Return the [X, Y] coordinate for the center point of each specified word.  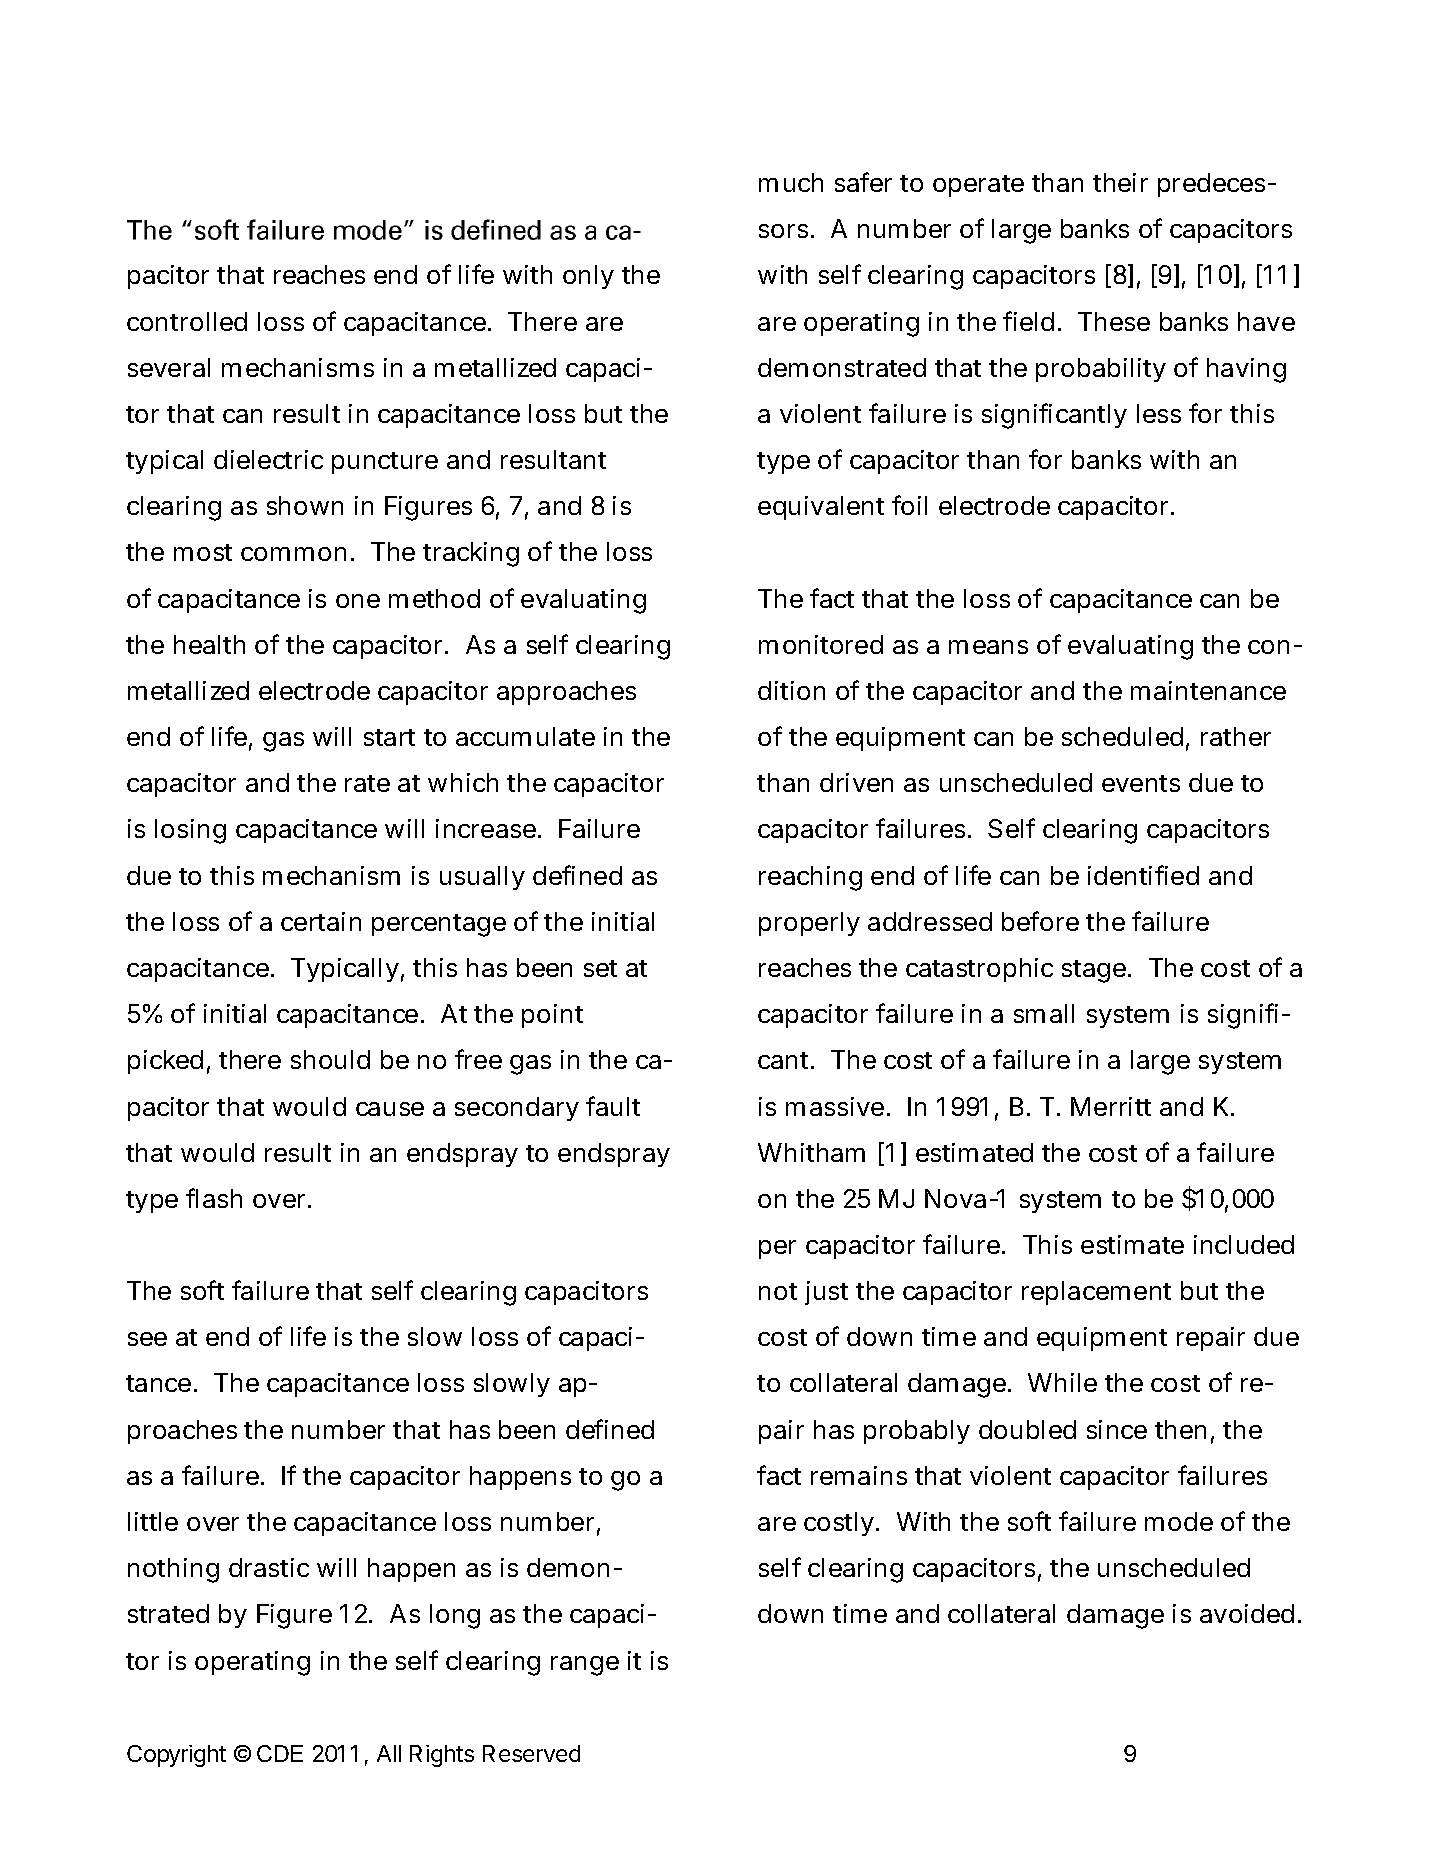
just [826, 1293]
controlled [187, 321]
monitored [821, 644]
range [585, 1666]
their [1120, 182]
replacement [1096, 1293]
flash [214, 1198]
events [1141, 783]
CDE [280, 1753]
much [791, 182]
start [389, 737]
